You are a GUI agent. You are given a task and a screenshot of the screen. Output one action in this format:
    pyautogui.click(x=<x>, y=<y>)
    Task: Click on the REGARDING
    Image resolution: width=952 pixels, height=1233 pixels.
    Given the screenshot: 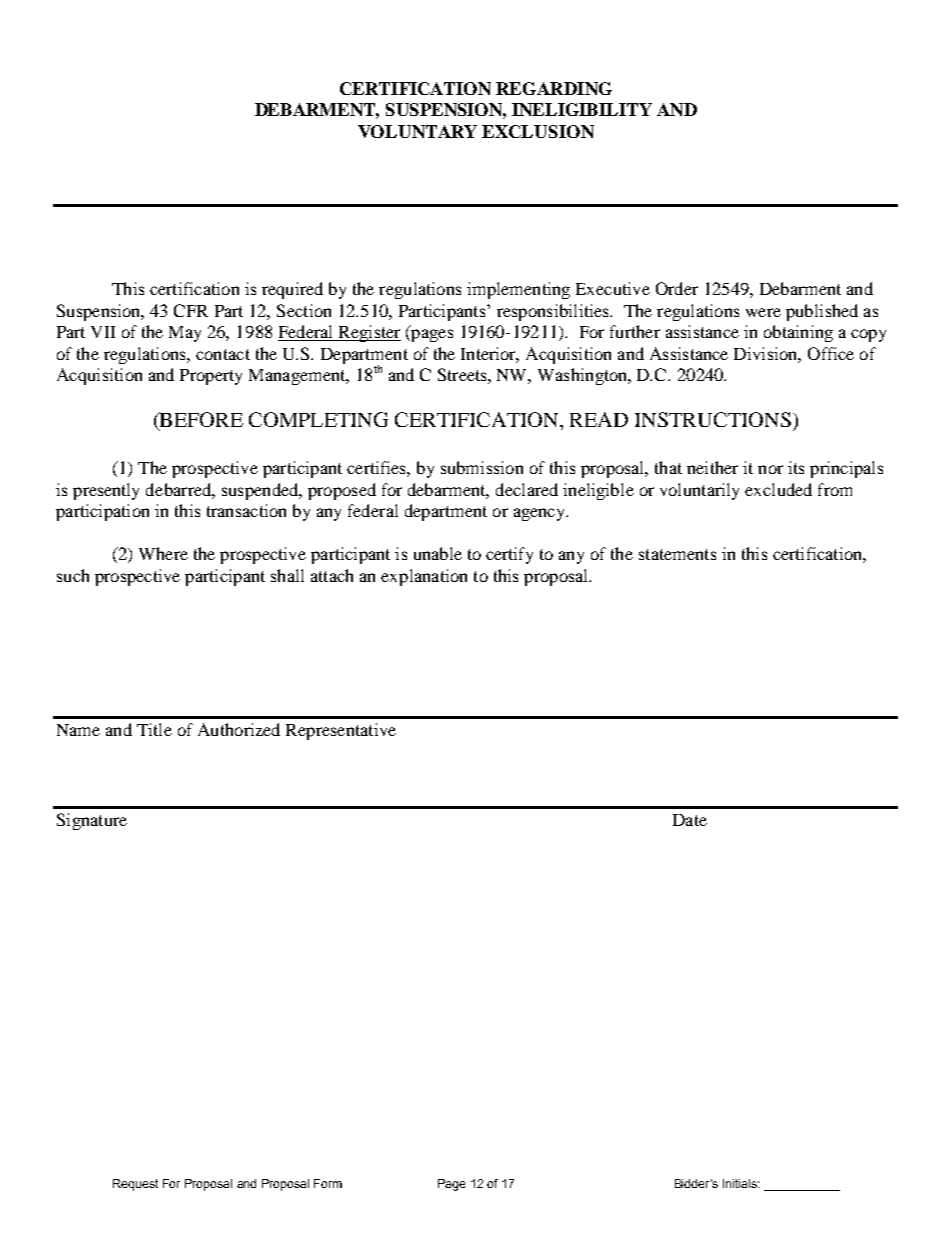 What is the action you would take?
    pyautogui.click(x=554, y=88)
